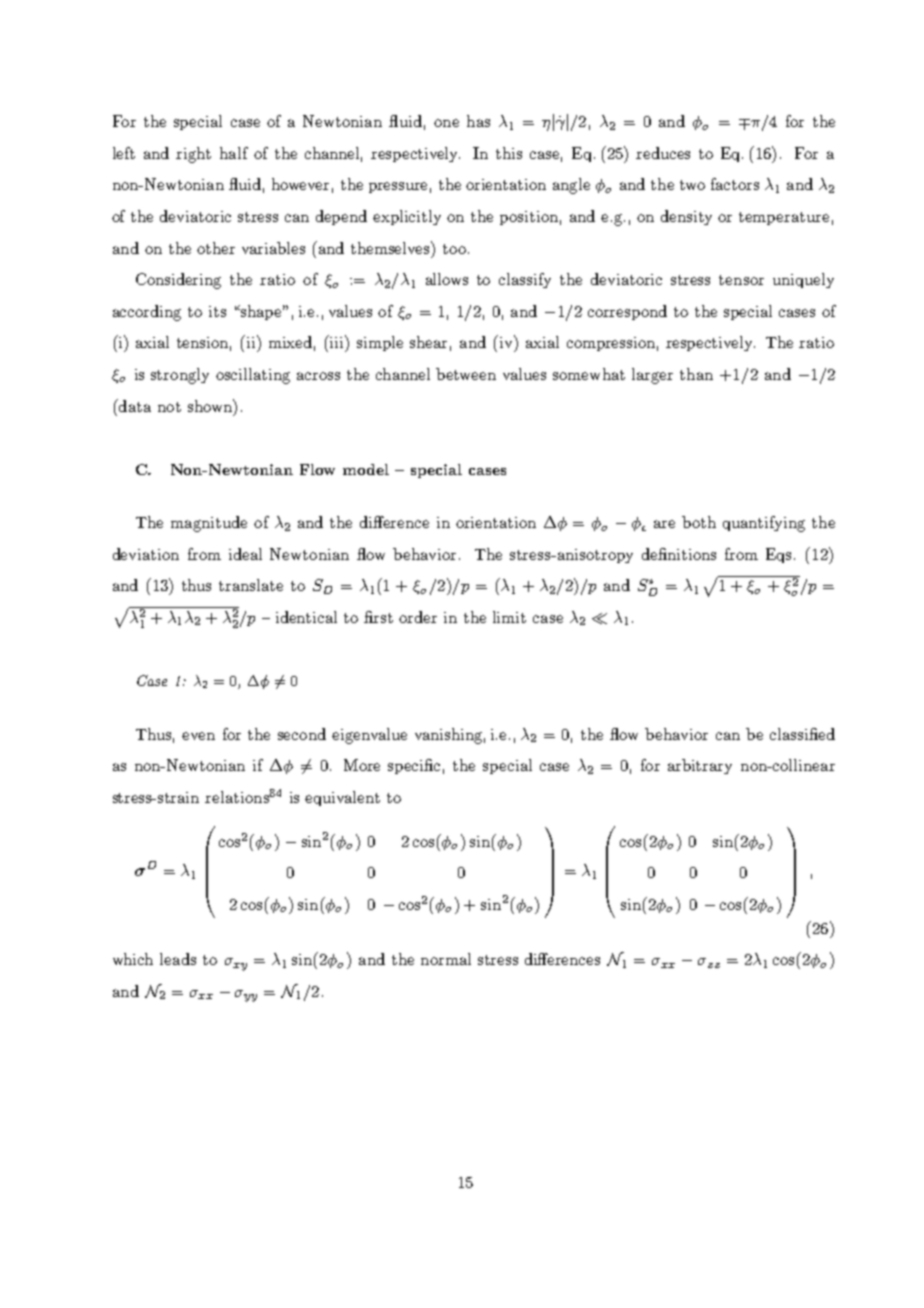  I want to click on arbitrary, so click(700, 766).
